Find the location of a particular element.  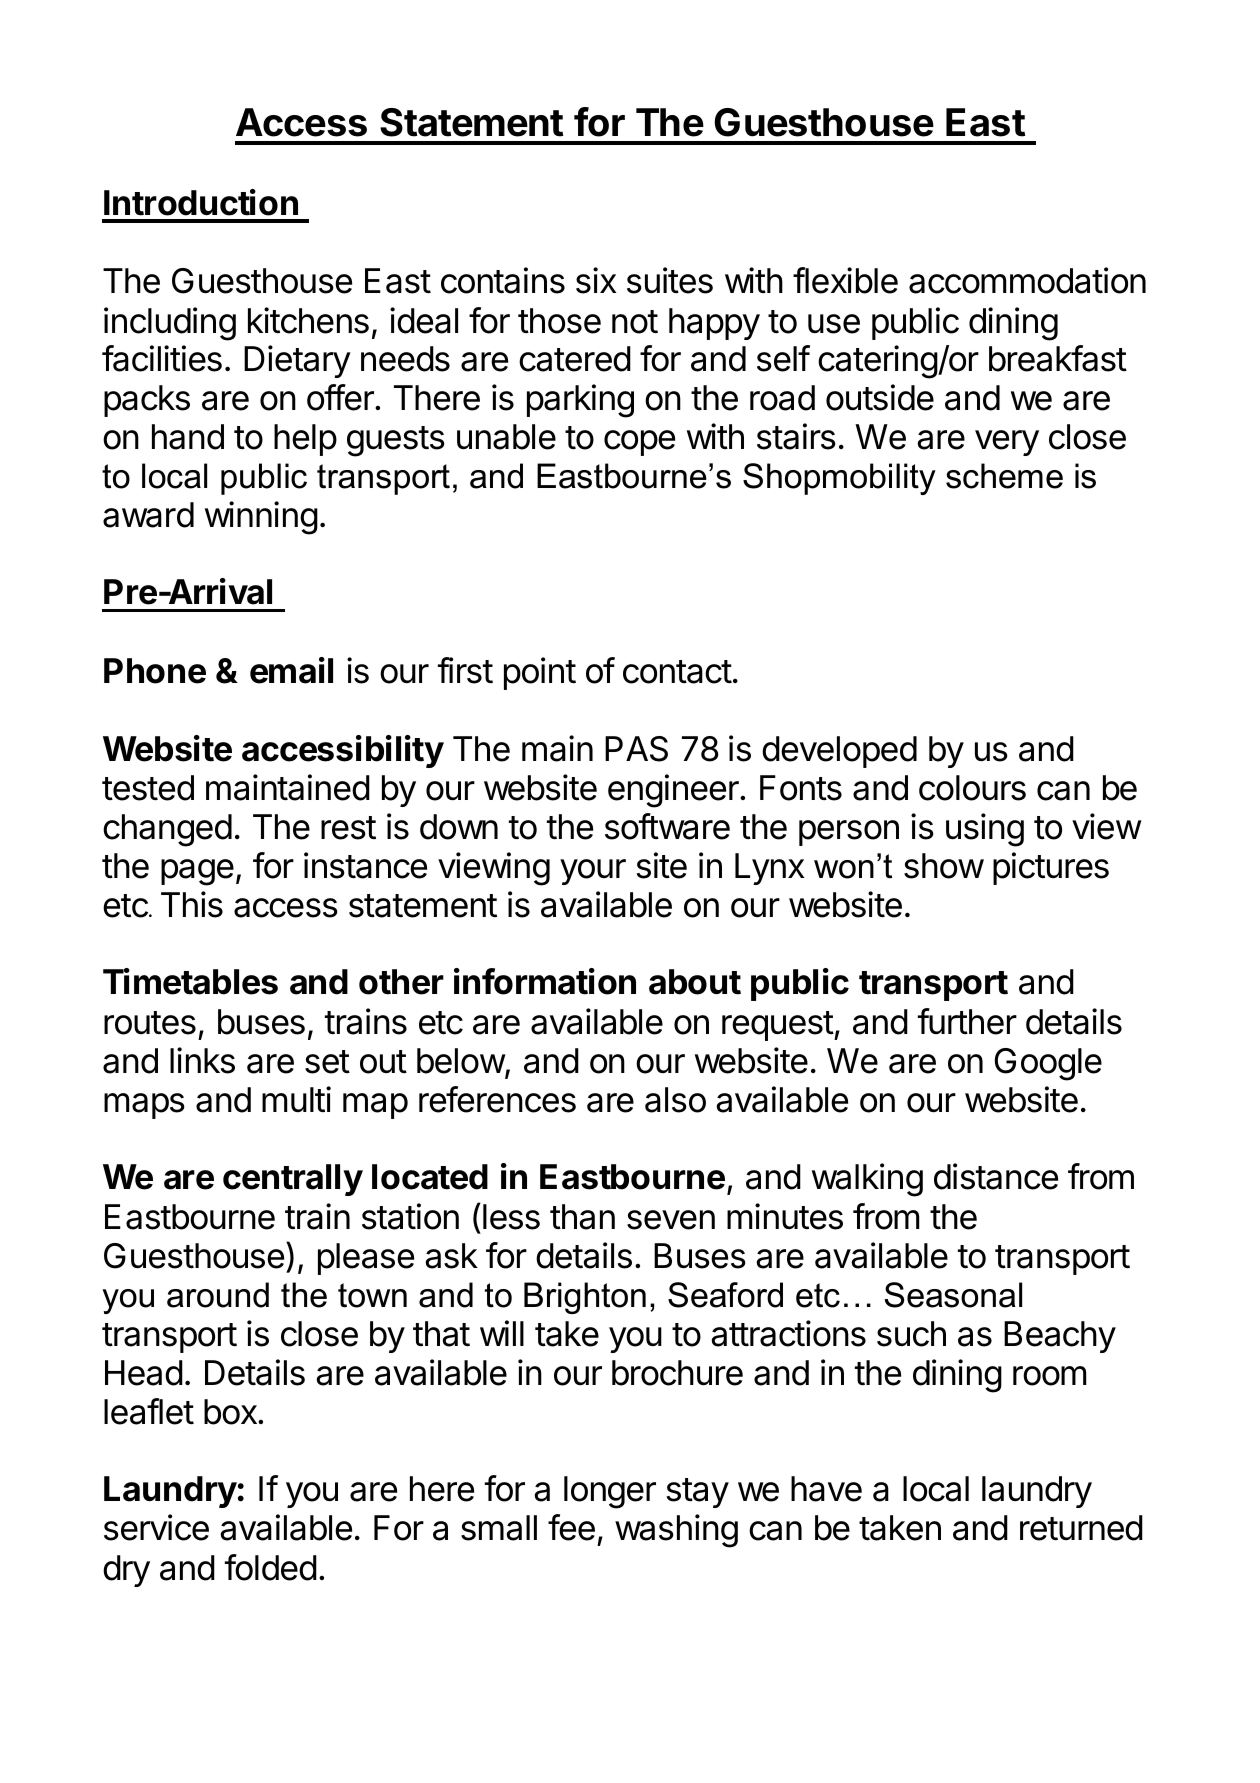

scheme is located at coordinates (1004, 476).
